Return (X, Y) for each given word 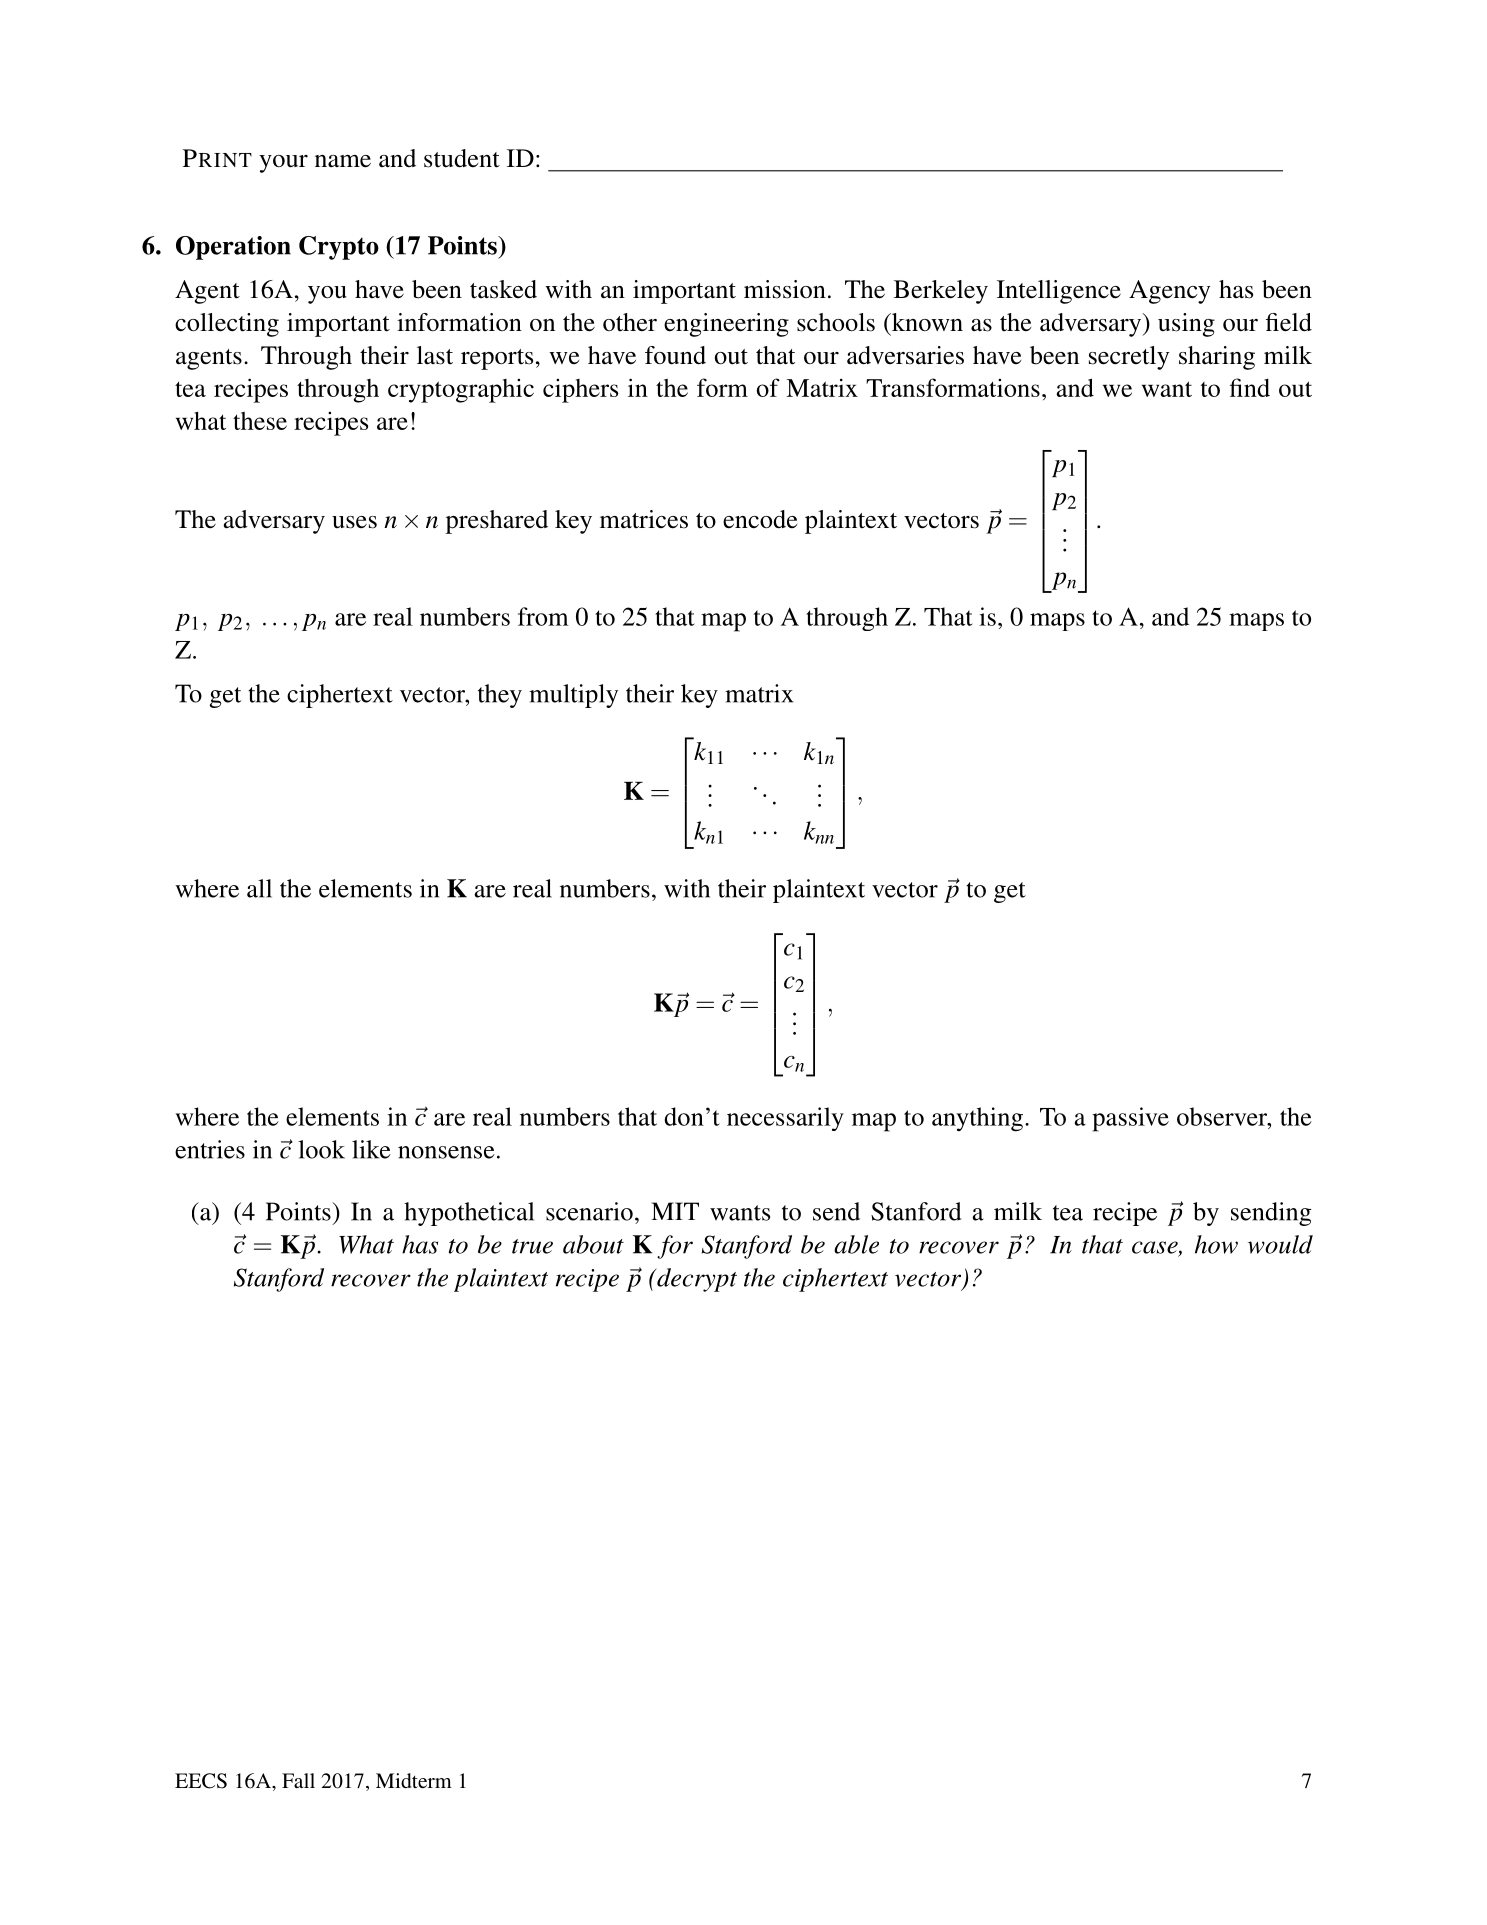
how (1216, 1244)
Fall (298, 1780)
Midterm (414, 1780)
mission (785, 289)
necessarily (785, 1119)
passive (1130, 1119)
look (321, 1149)
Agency (1169, 292)
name (343, 161)
